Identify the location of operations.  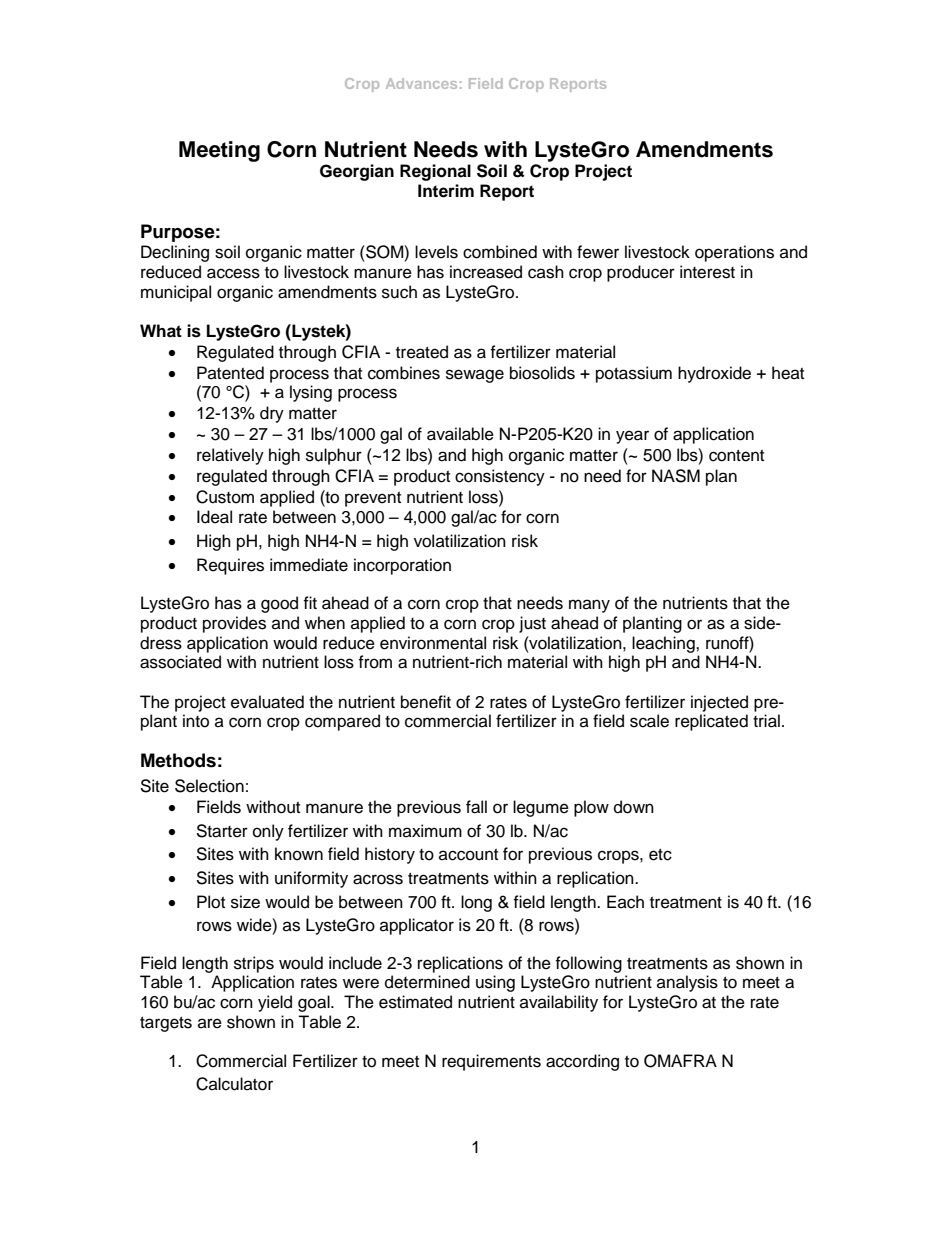
(734, 253).
